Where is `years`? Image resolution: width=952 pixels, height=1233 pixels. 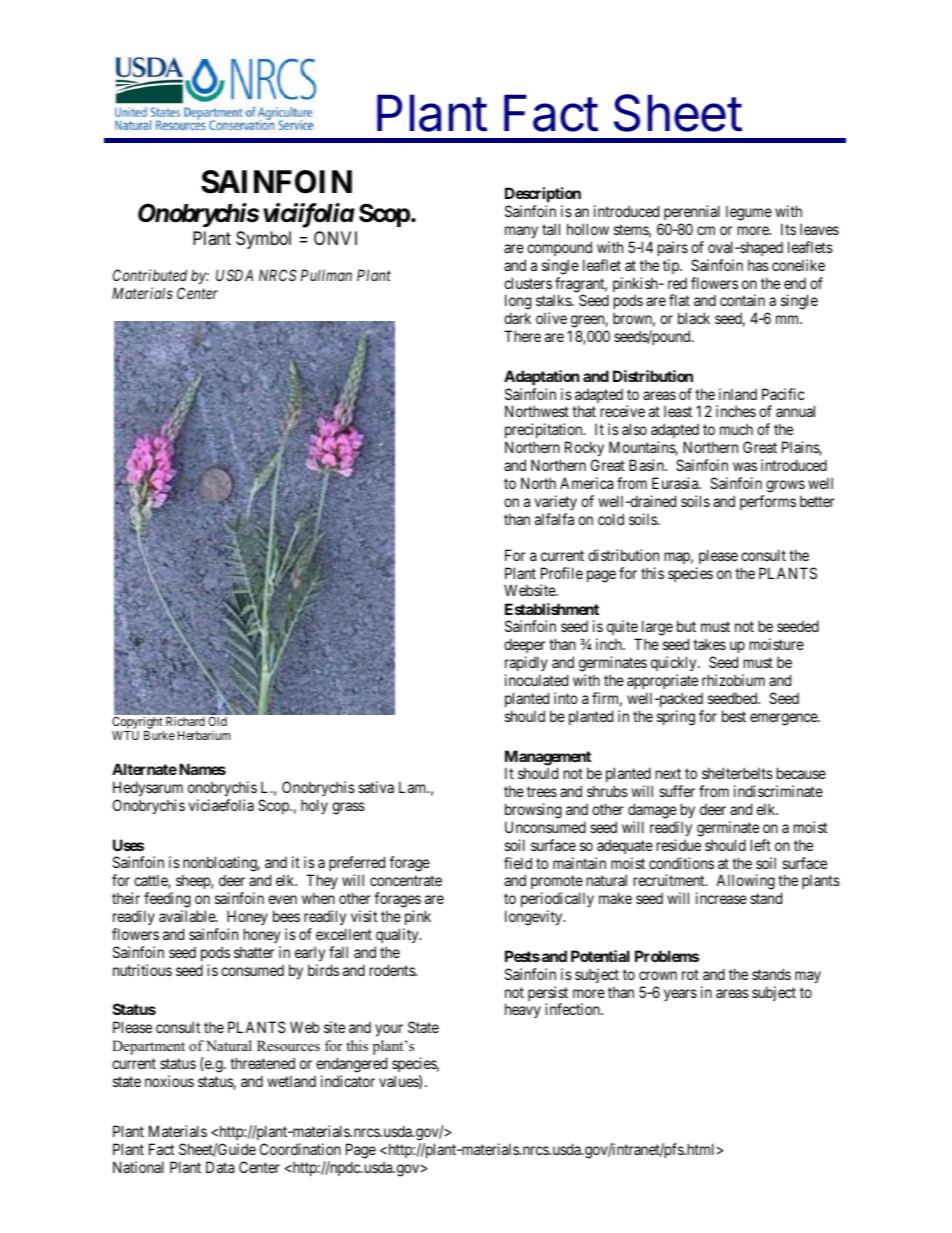
years is located at coordinates (680, 995).
